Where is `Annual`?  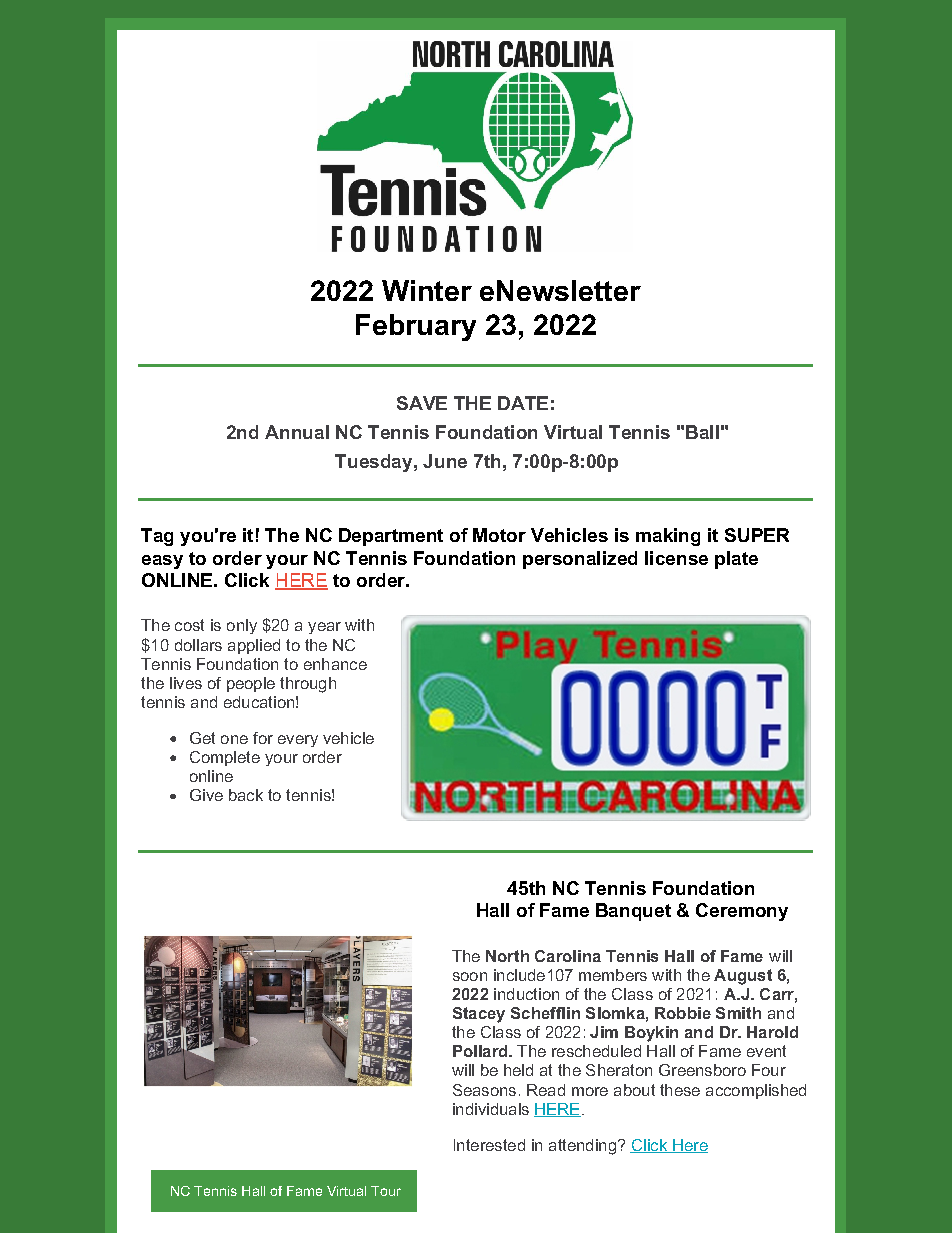 Annual is located at coordinates (297, 432).
